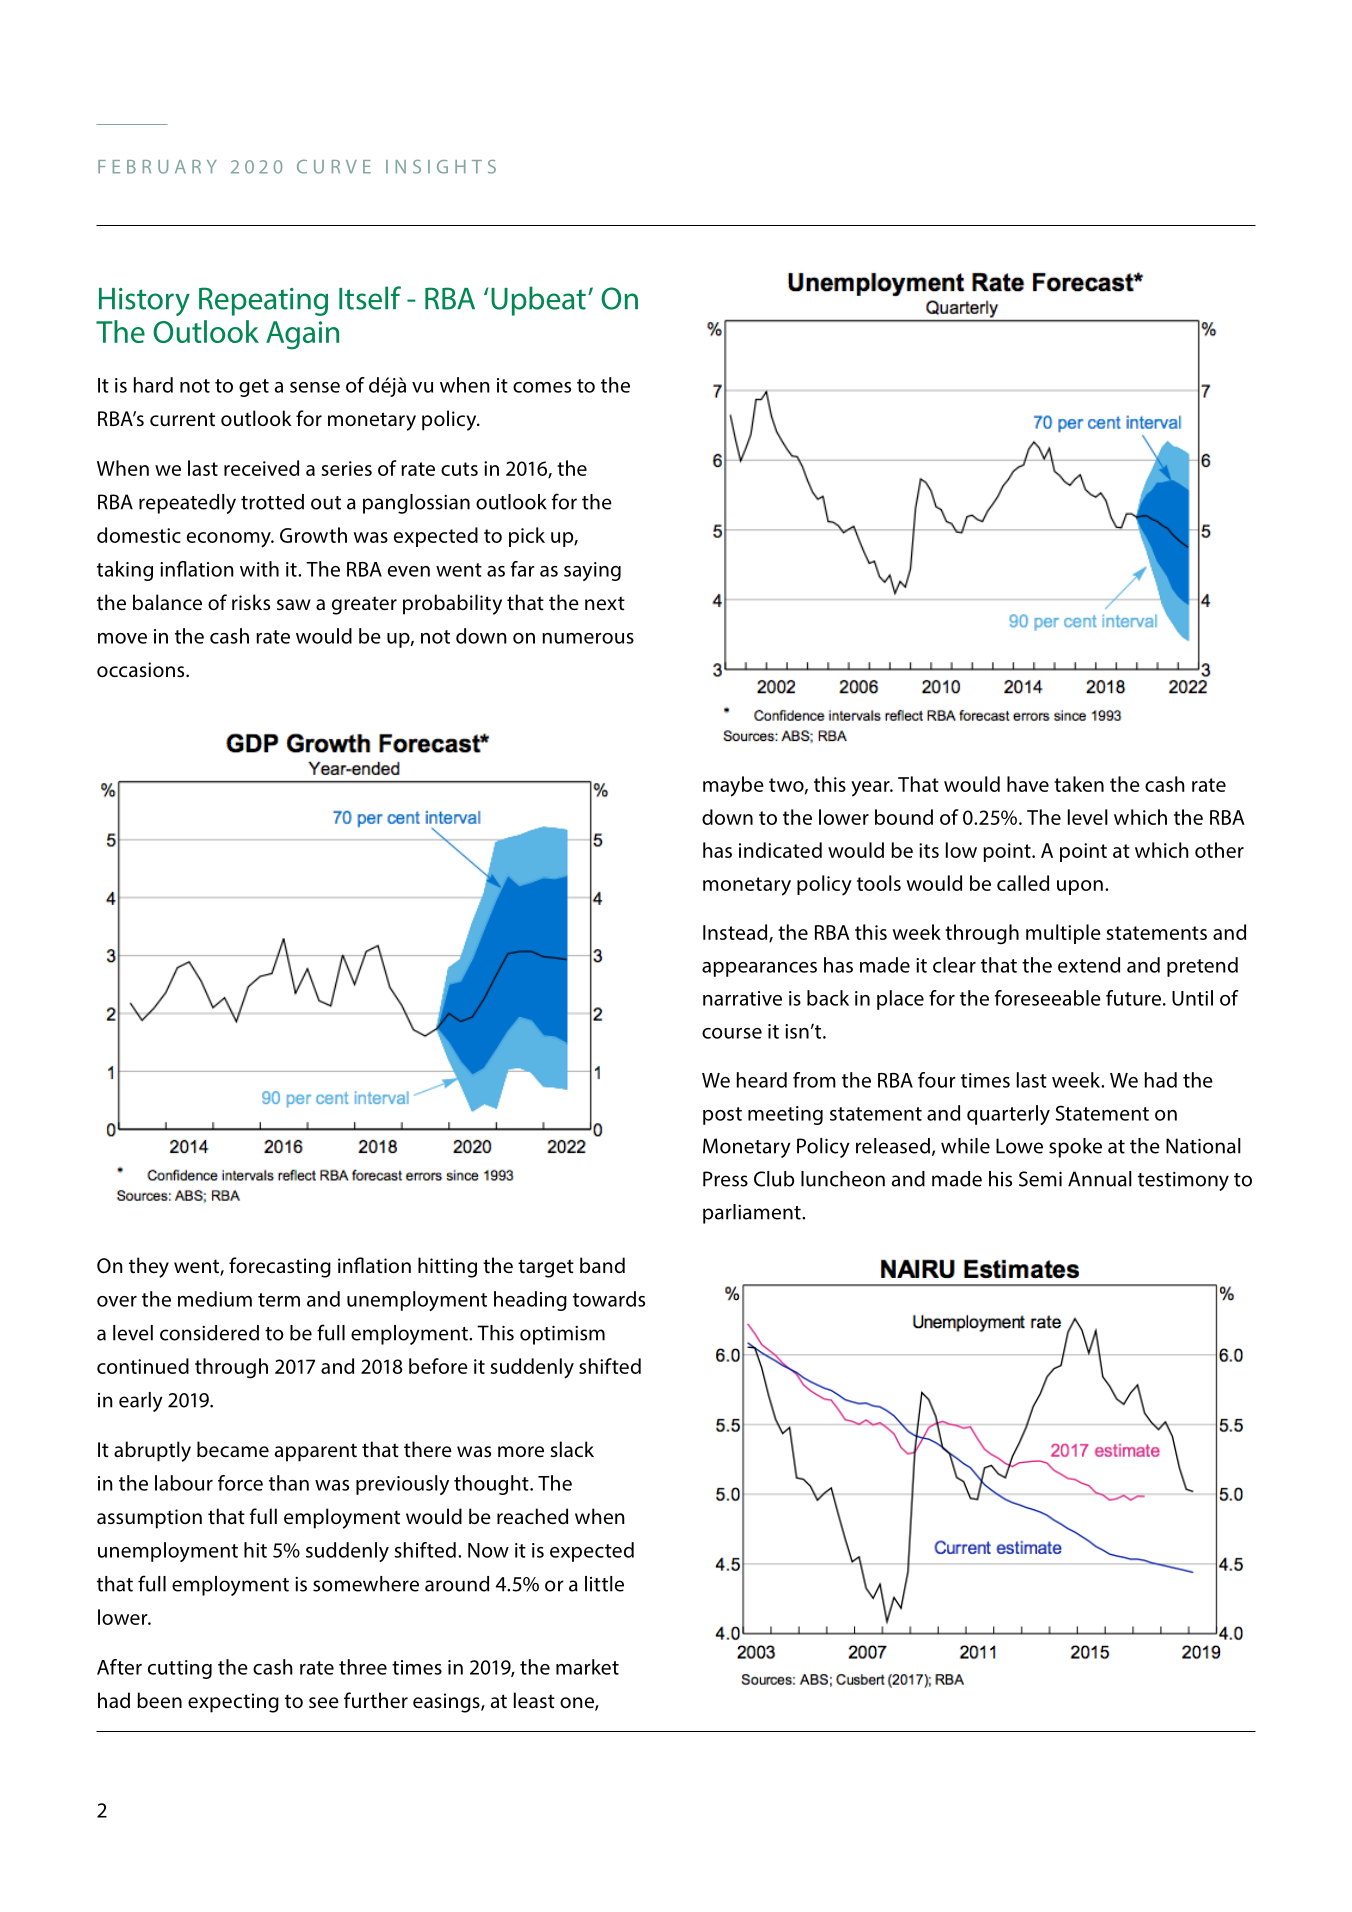 This image has width=1352, height=1912. Describe the element at coordinates (1063, 934) in the image. I see `multiple` at that location.
